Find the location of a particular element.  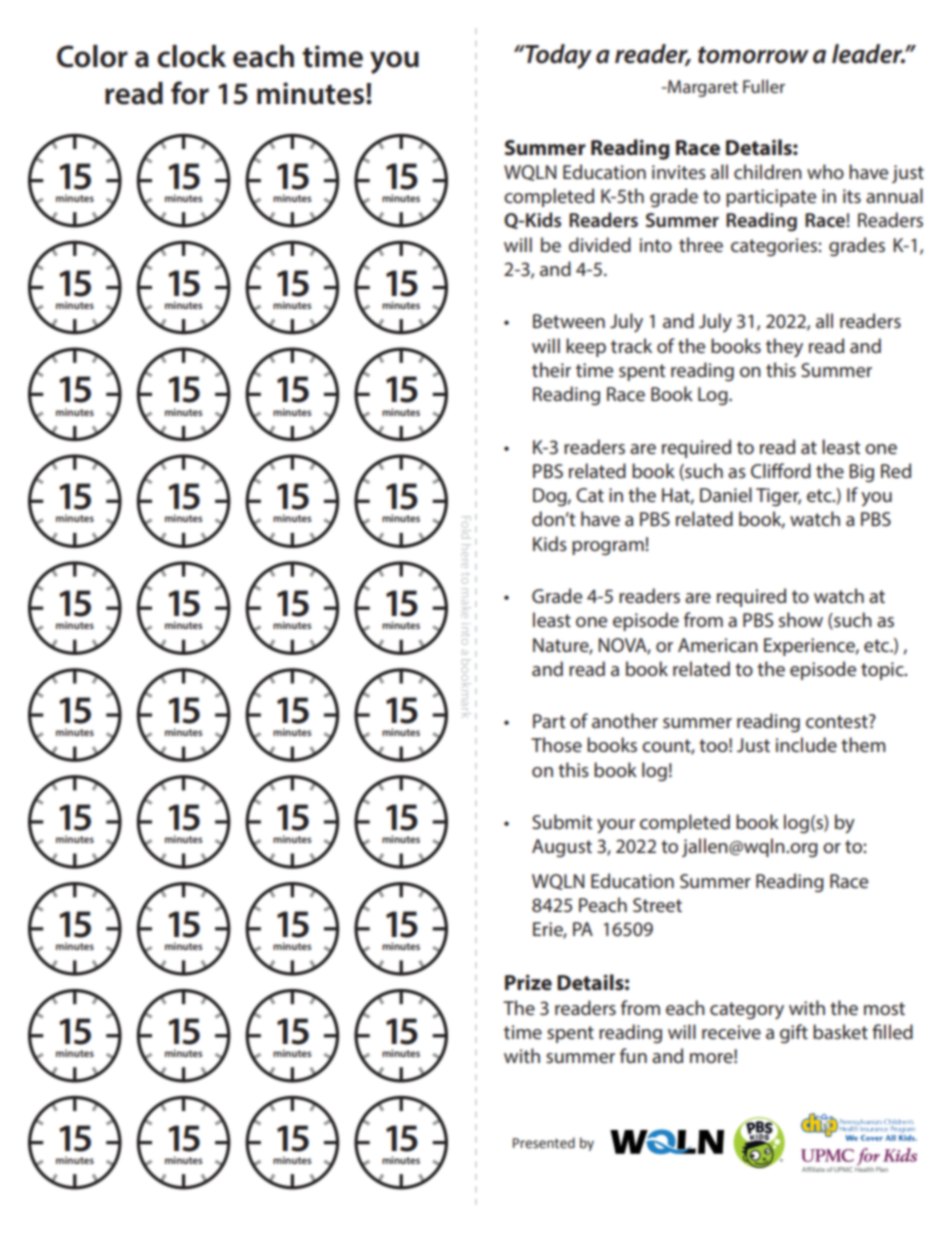

Today is located at coordinates (557, 56).
